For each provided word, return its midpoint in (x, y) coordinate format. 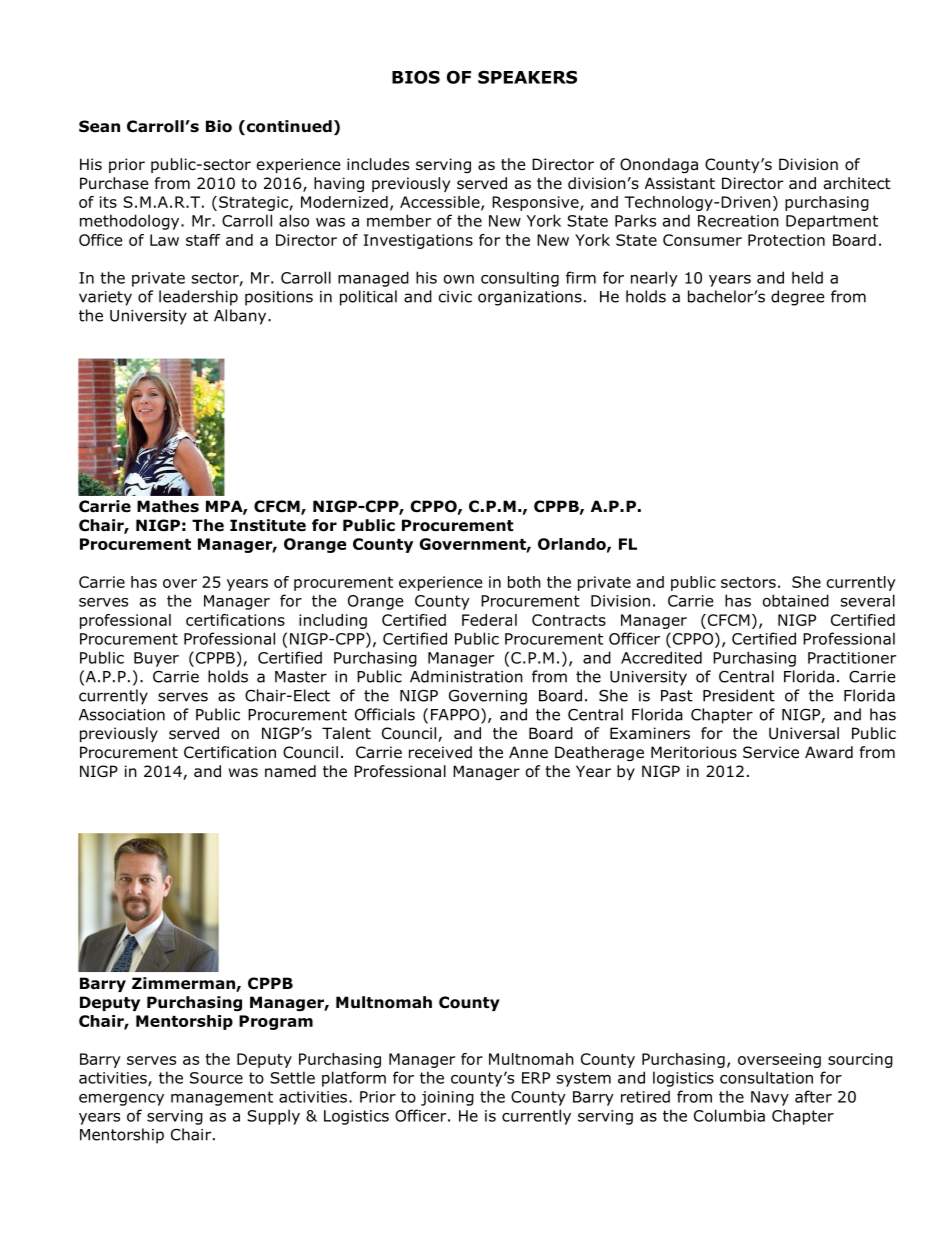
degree (798, 298)
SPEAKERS (527, 77)
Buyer (156, 659)
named (290, 771)
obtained (796, 600)
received (440, 752)
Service (771, 752)
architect (857, 183)
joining (447, 1098)
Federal (489, 620)
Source (216, 1078)
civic (455, 297)
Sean (99, 126)
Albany (241, 317)
